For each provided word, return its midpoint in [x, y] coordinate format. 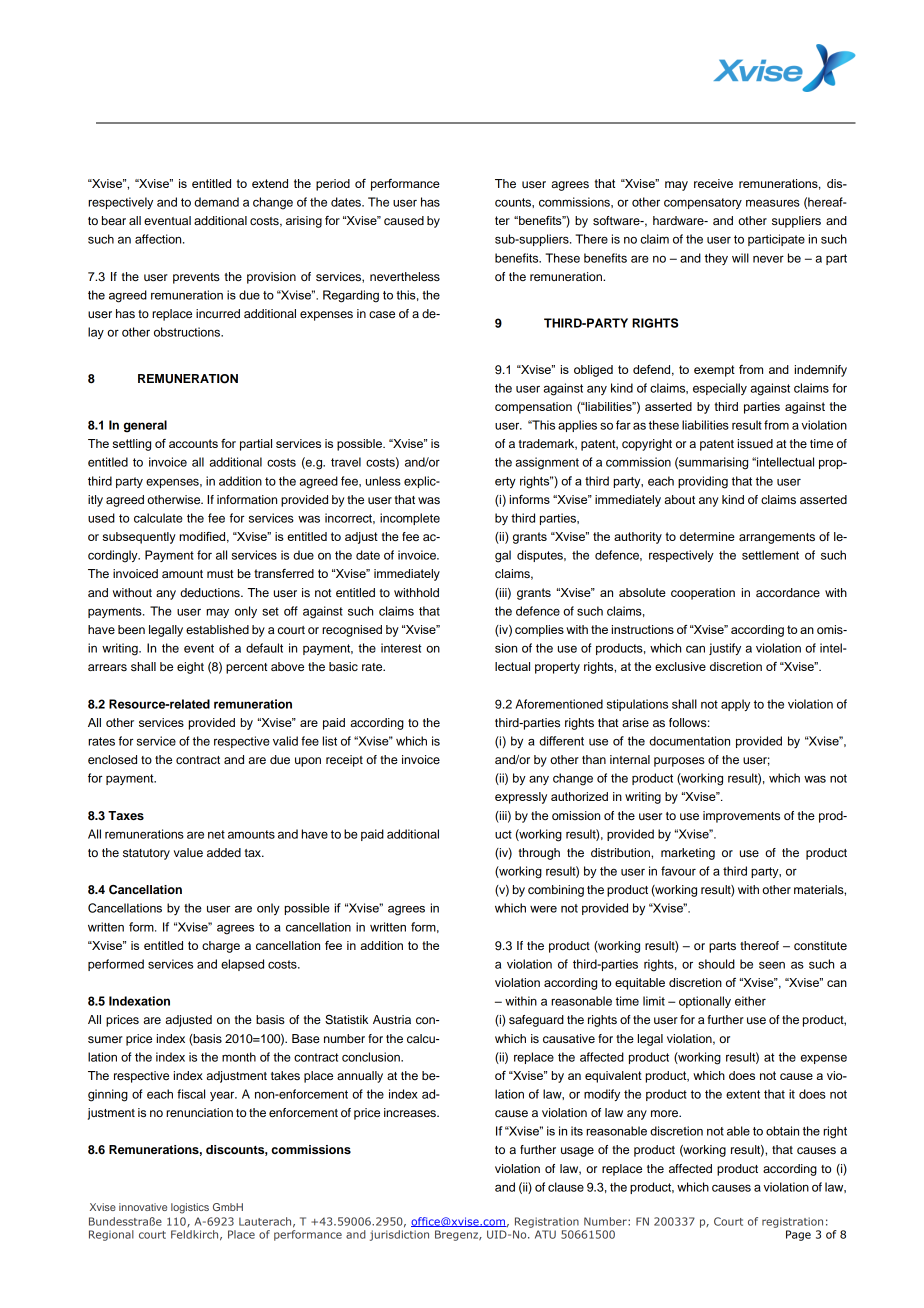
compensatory [703, 203]
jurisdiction [399, 1235]
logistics [190, 1208]
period [333, 185]
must [220, 574]
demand [216, 202]
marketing [688, 854]
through [539, 854]
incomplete [410, 519]
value [188, 852]
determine [707, 536]
